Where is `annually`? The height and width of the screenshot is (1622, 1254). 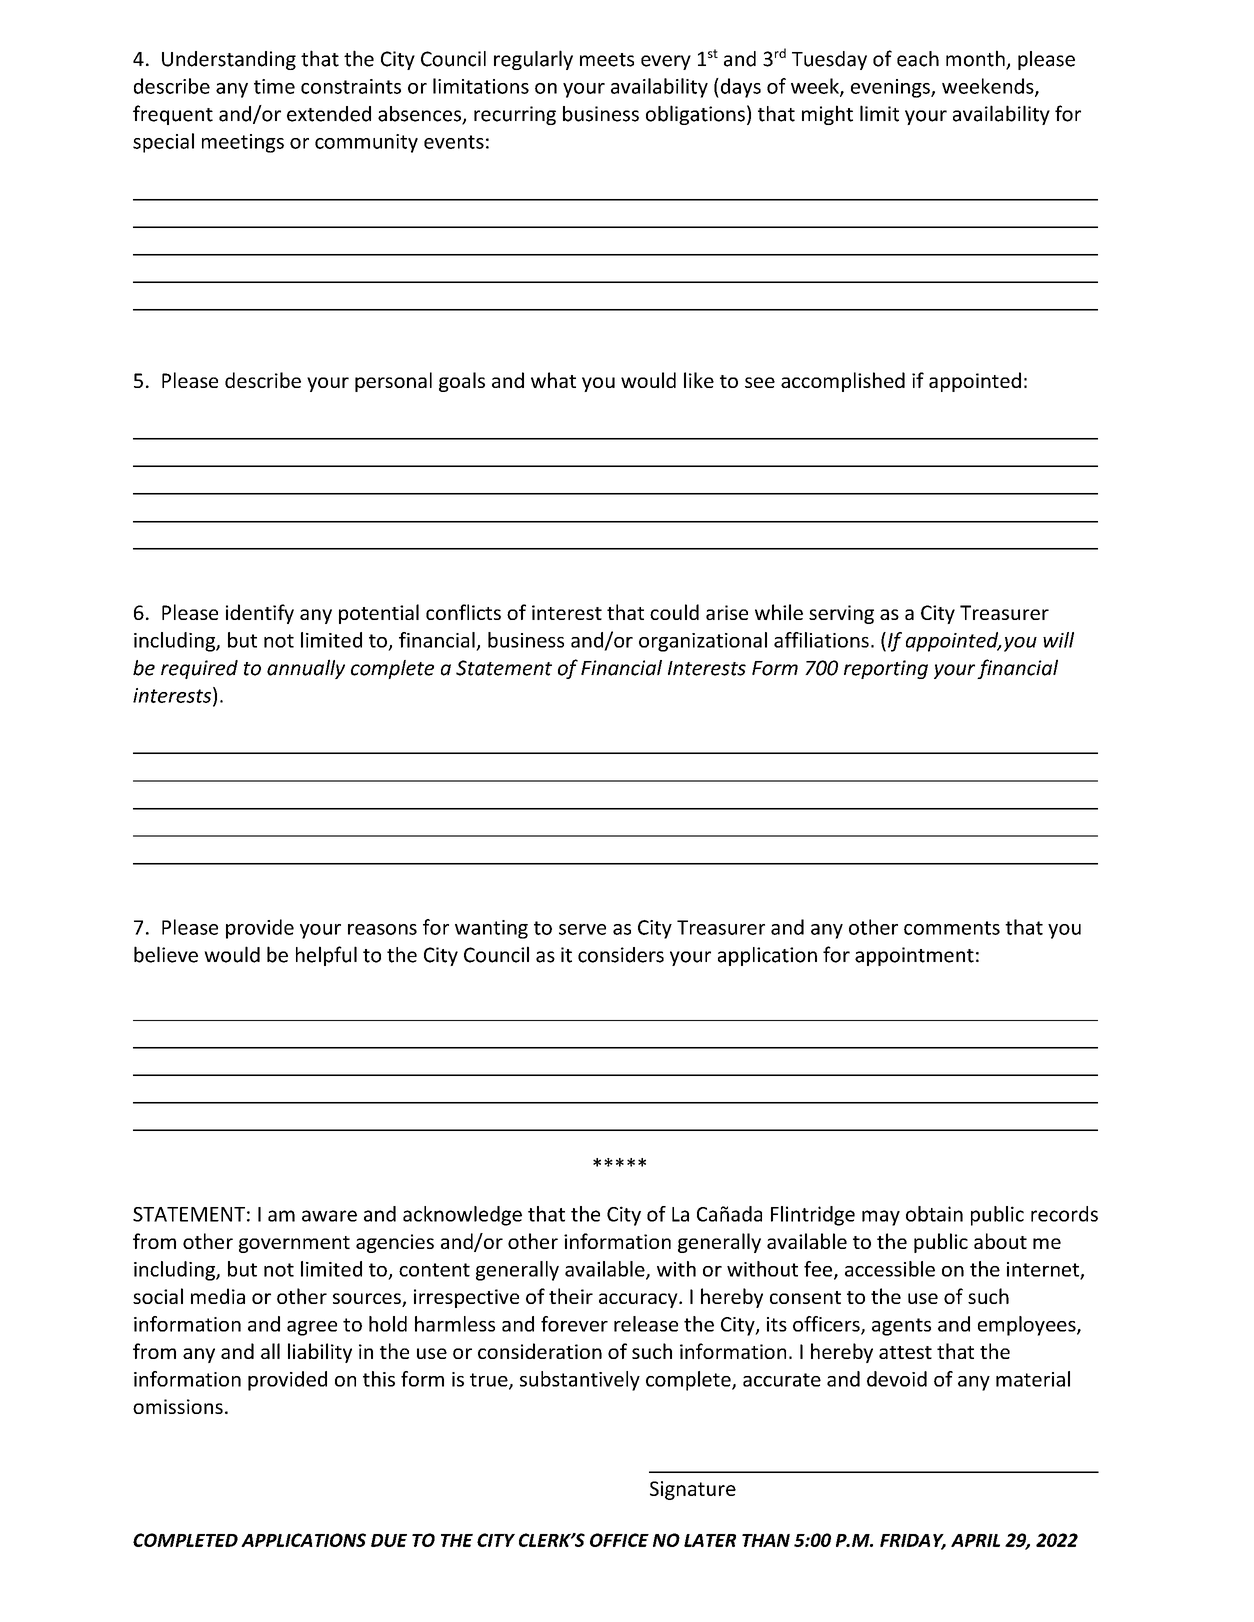
annually is located at coordinates (306, 669).
